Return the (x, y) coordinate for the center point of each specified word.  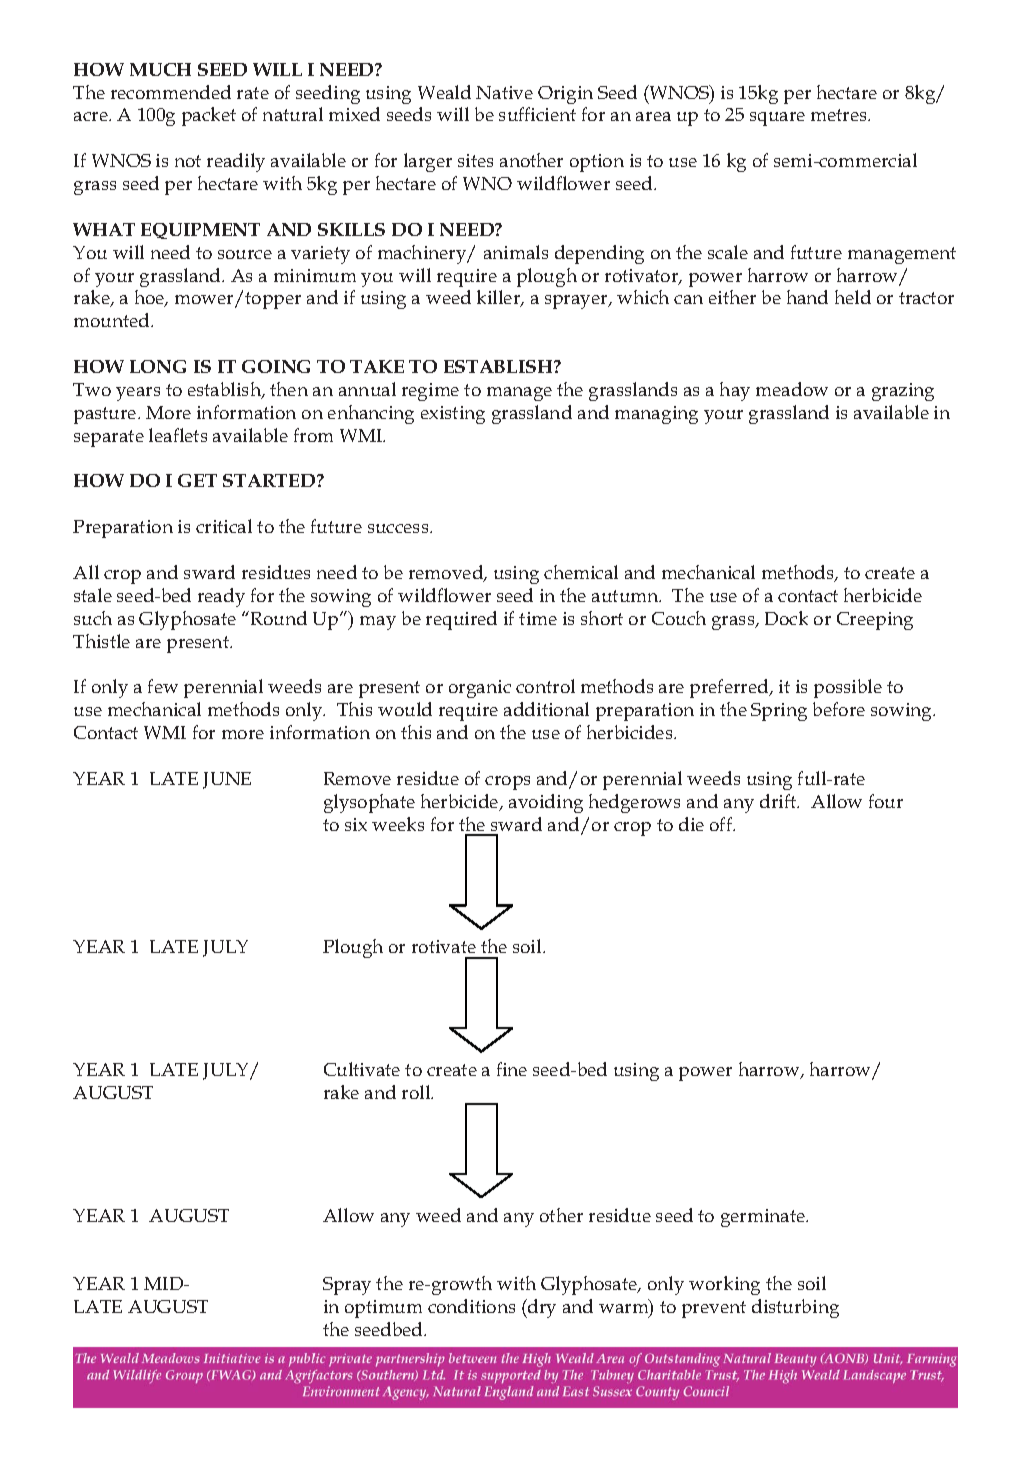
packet (209, 116)
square (777, 119)
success (399, 528)
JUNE (227, 780)
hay (735, 391)
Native (504, 92)
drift (779, 801)
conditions (471, 1306)
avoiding (546, 803)
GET (197, 480)
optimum (383, 1309)
